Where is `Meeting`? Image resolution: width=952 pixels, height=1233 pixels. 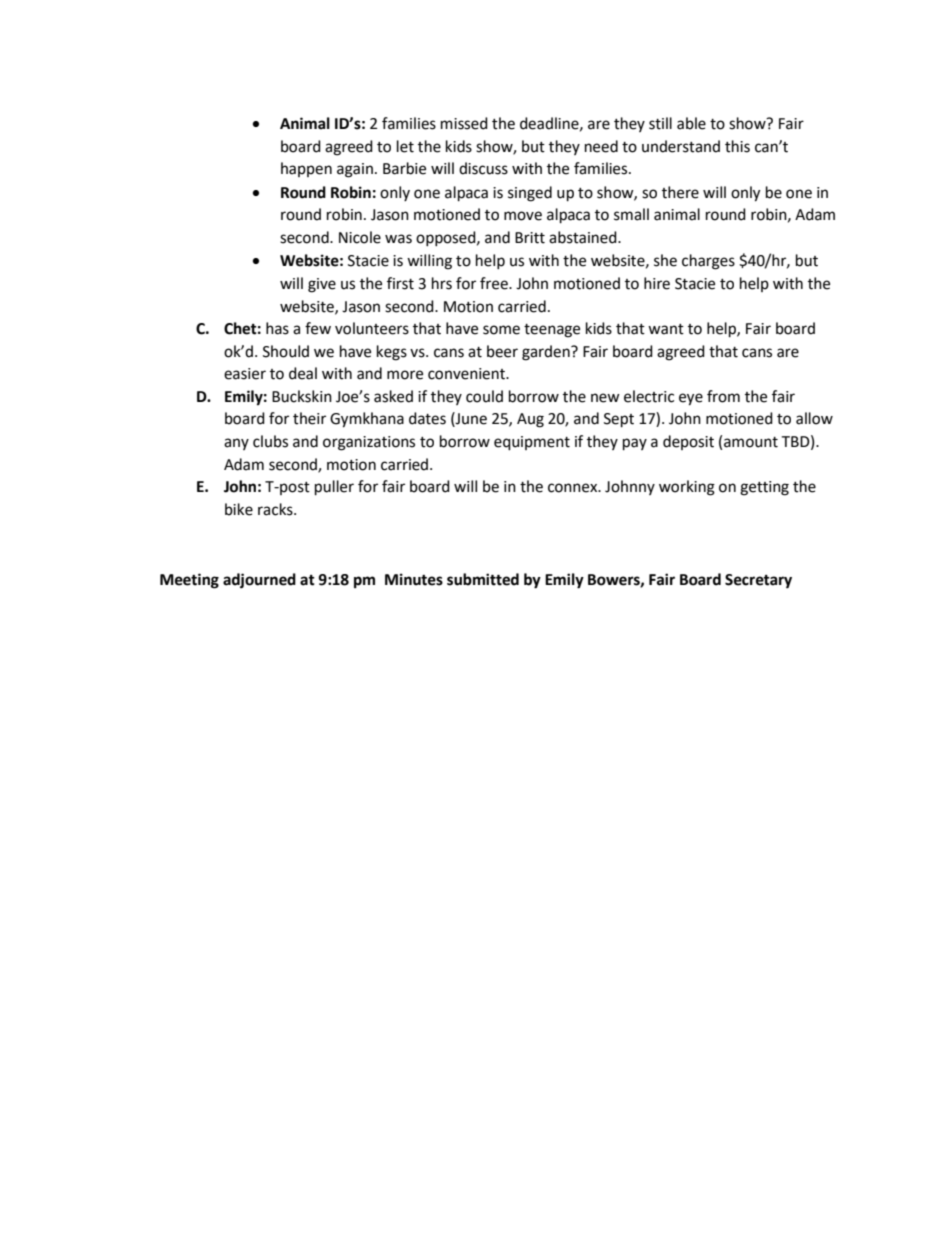
Meeting is located at coordinates (189, 581).
